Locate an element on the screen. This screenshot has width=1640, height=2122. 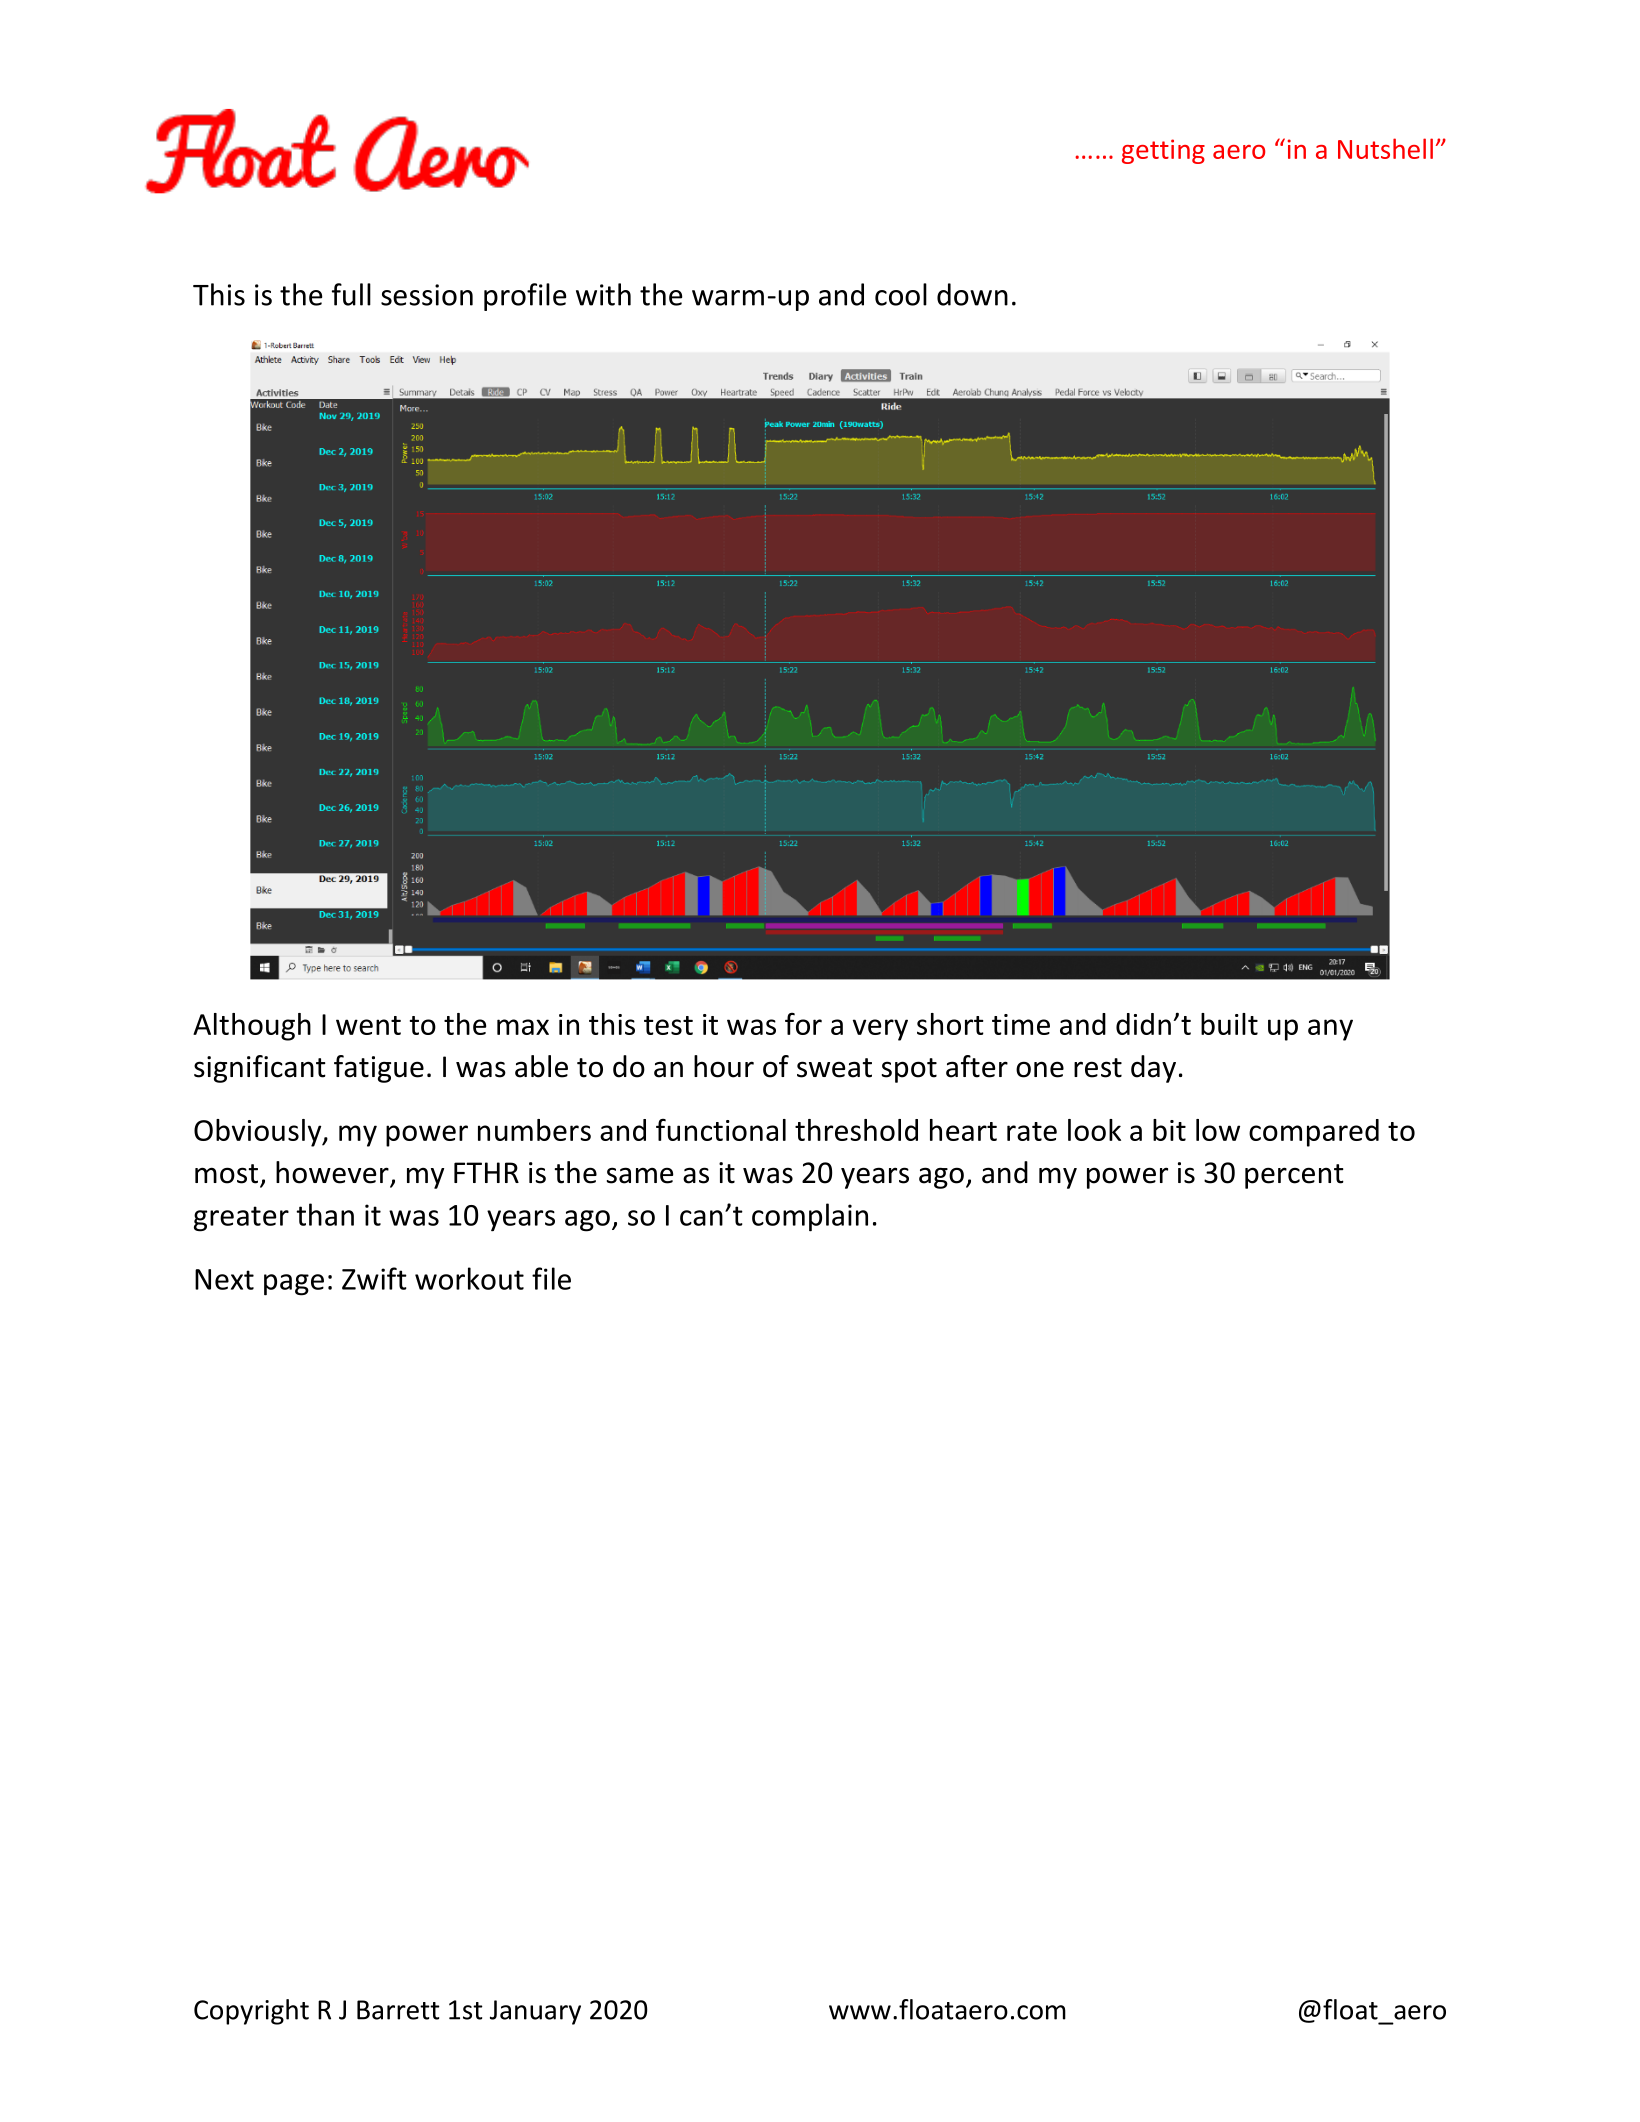
percent is located at coordinates (1294, 1176).
